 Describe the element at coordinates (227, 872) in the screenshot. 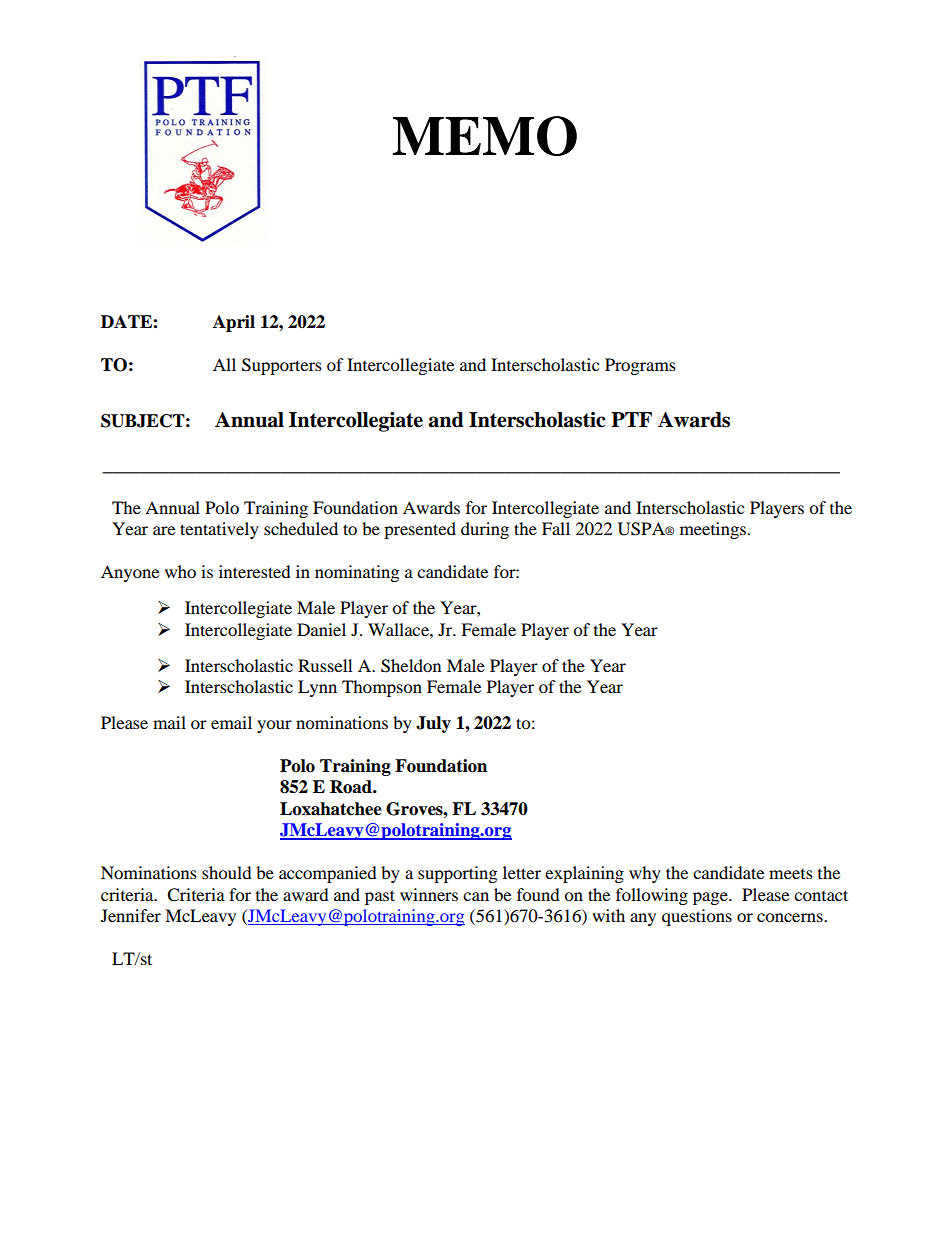

I see `should` at that location.
